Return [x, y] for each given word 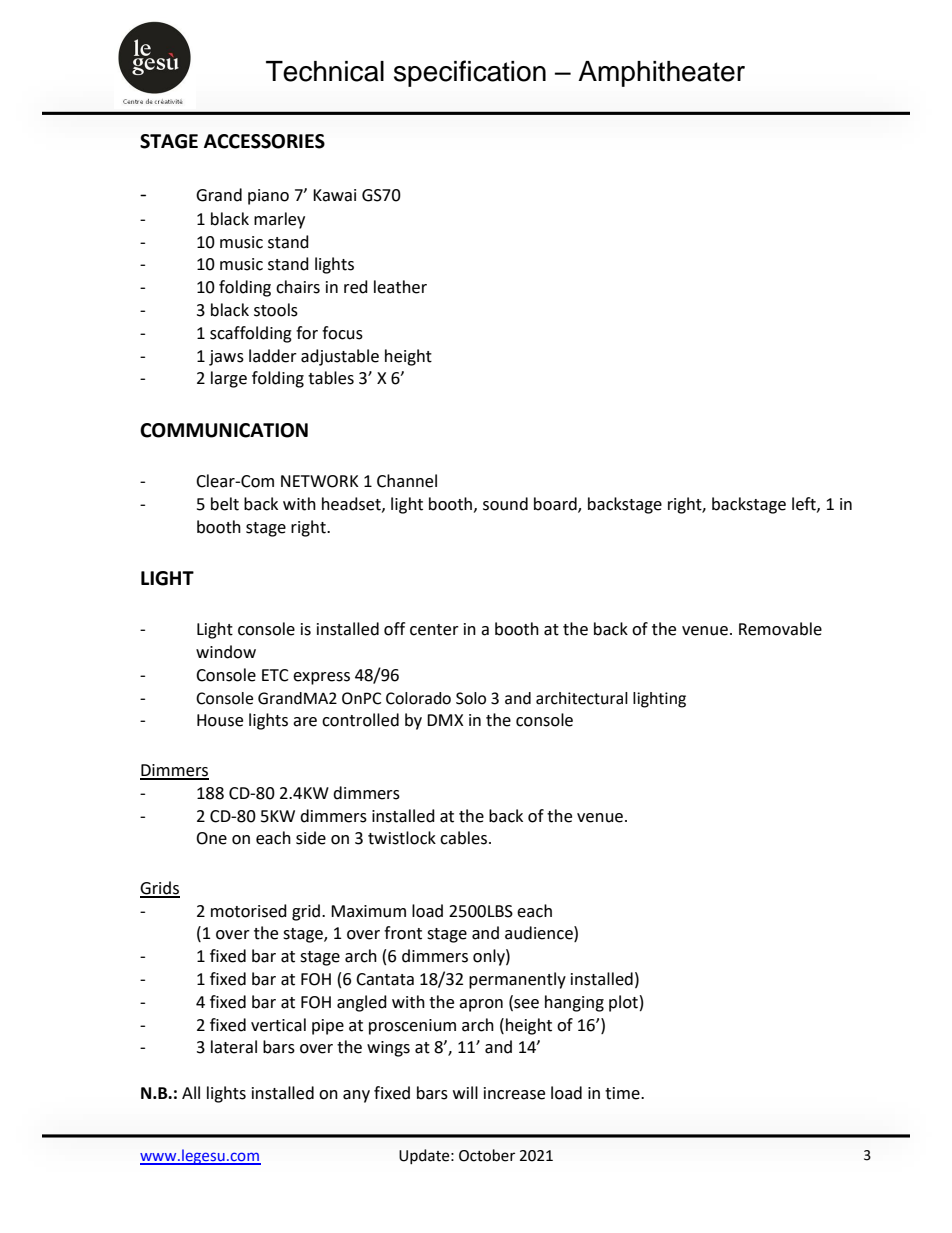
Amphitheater [661, 74]
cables [465, 838]
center [434, 630]
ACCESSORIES [264, 141]
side [311, 838]
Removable [780, 629]
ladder [273, 356]
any [356, 1096]
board [556, 505]
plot [623, 1003]
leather [400, 287]
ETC [275, 675]
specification [470, 73]
